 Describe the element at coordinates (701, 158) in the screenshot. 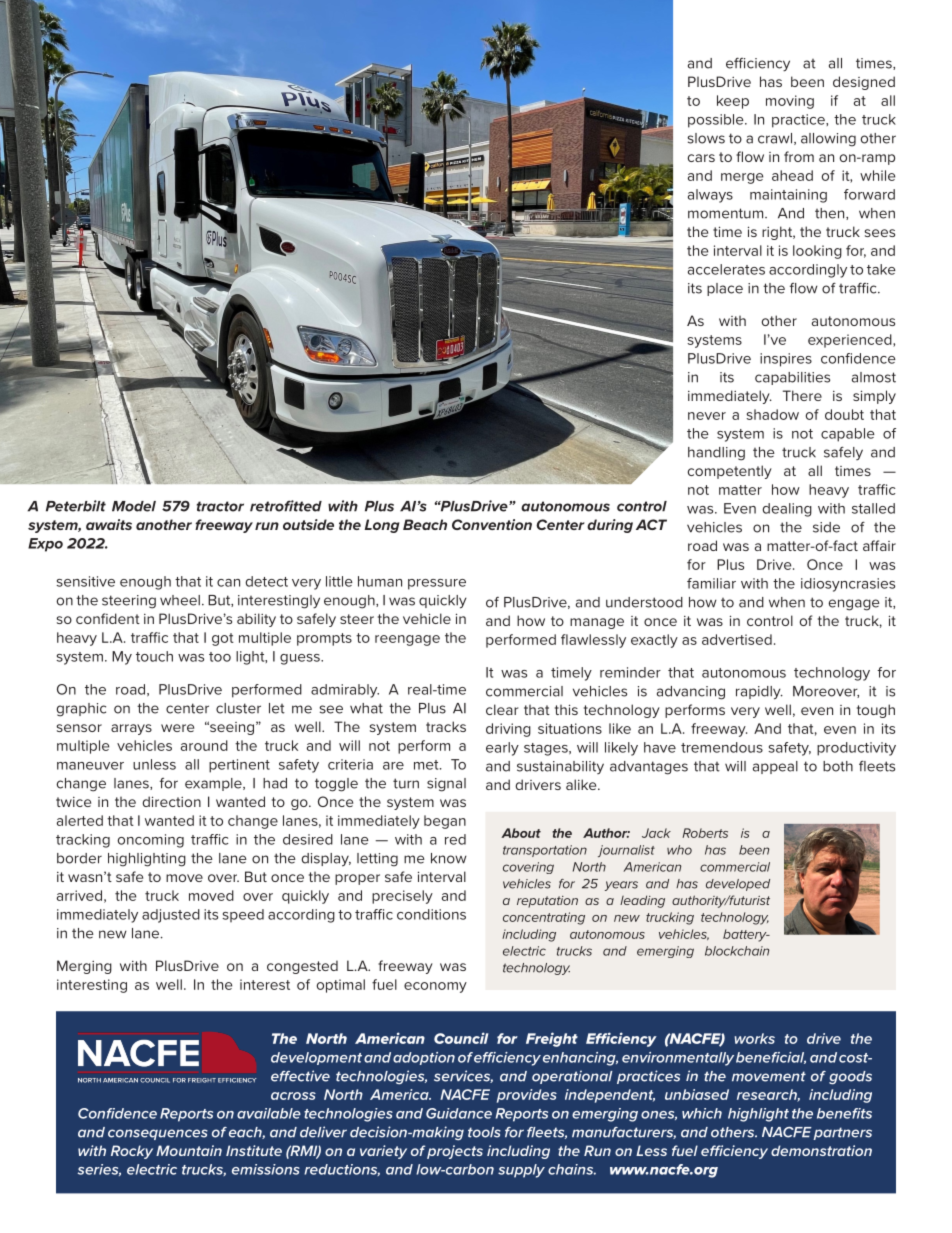

I see `cars` at that location.
